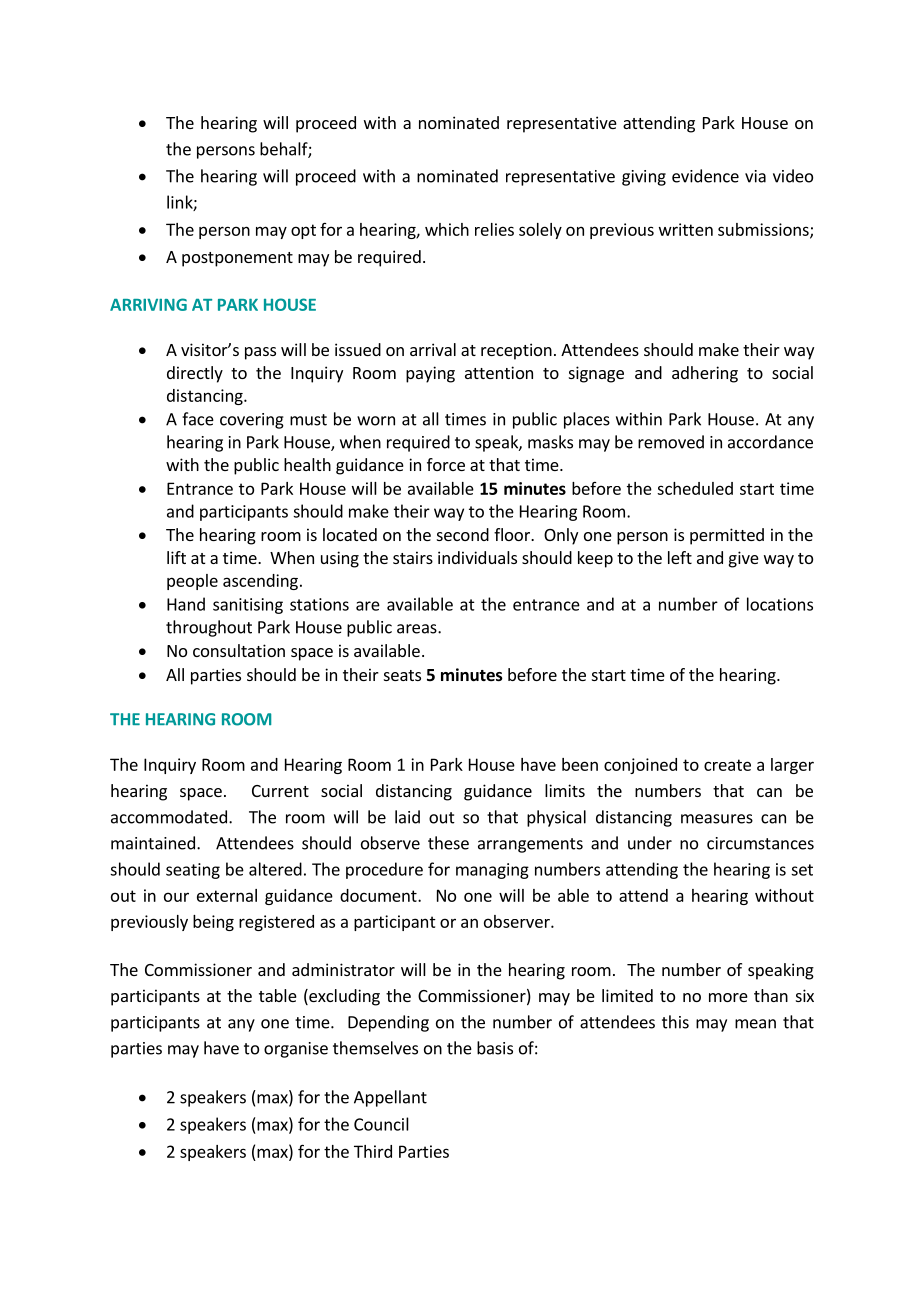  Describe the element at coordinates (418, 629) in the screenshot. I see `areas` at that location.
